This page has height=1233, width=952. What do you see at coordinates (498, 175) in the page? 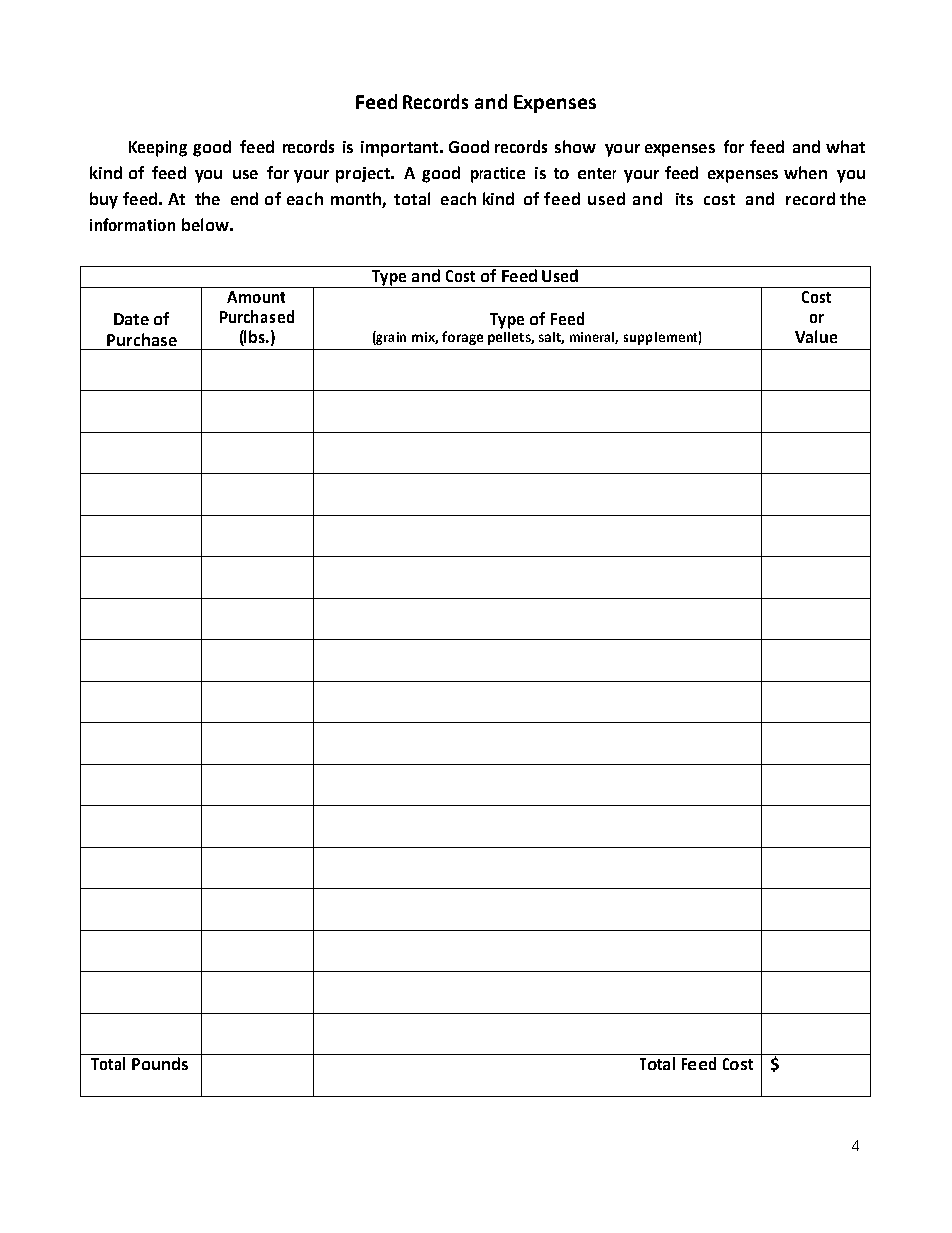
I see `practice` at bounding box center [498, 175].
